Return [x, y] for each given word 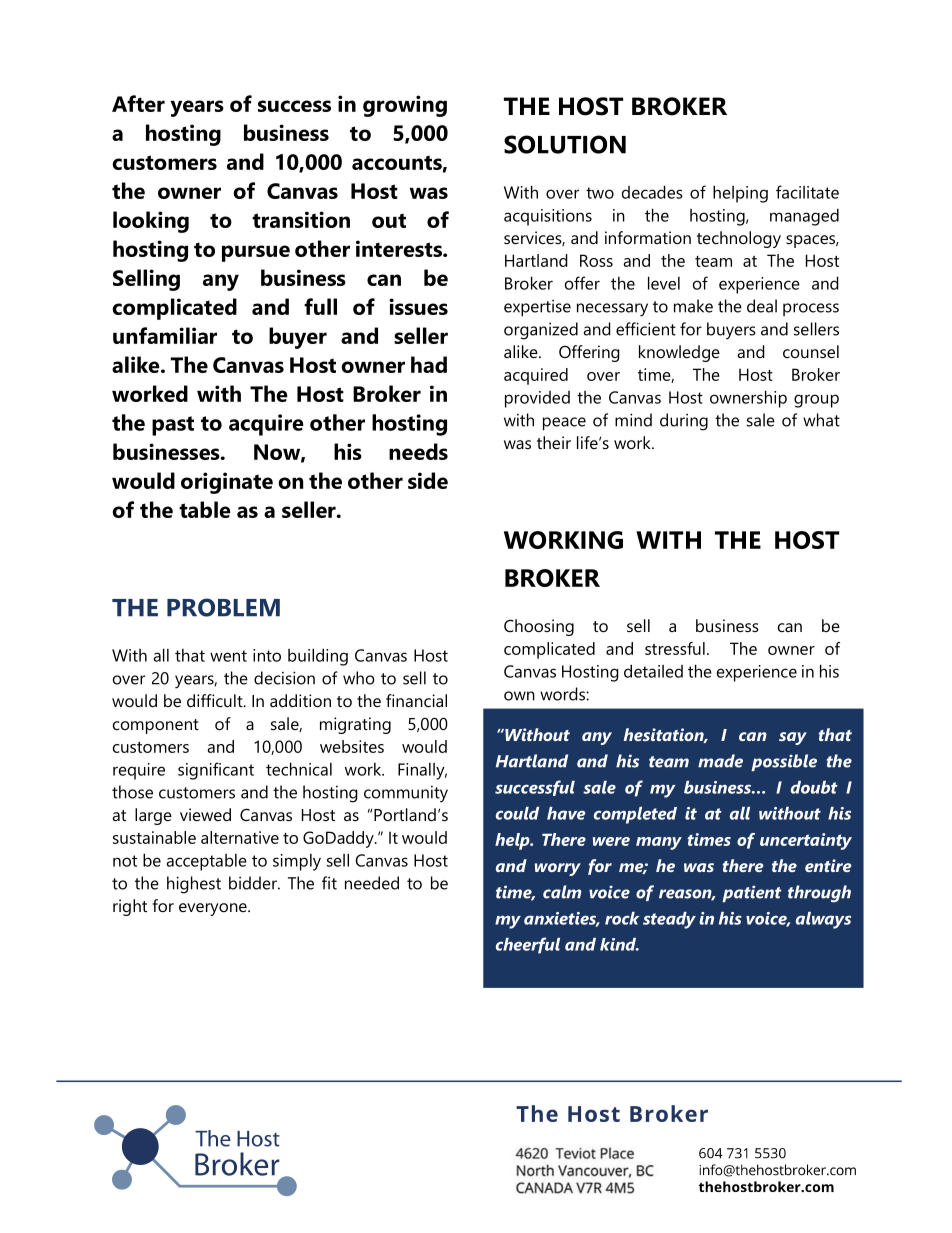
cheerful [528, 945]
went [228, 656]
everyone [214, 909]
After [138, 103]
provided [537, 399]
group [816, 401]
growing [405, 106]
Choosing [539, 627]
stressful [675, 648]
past [173, 426]
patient [752, 893]
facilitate [807, 192]
